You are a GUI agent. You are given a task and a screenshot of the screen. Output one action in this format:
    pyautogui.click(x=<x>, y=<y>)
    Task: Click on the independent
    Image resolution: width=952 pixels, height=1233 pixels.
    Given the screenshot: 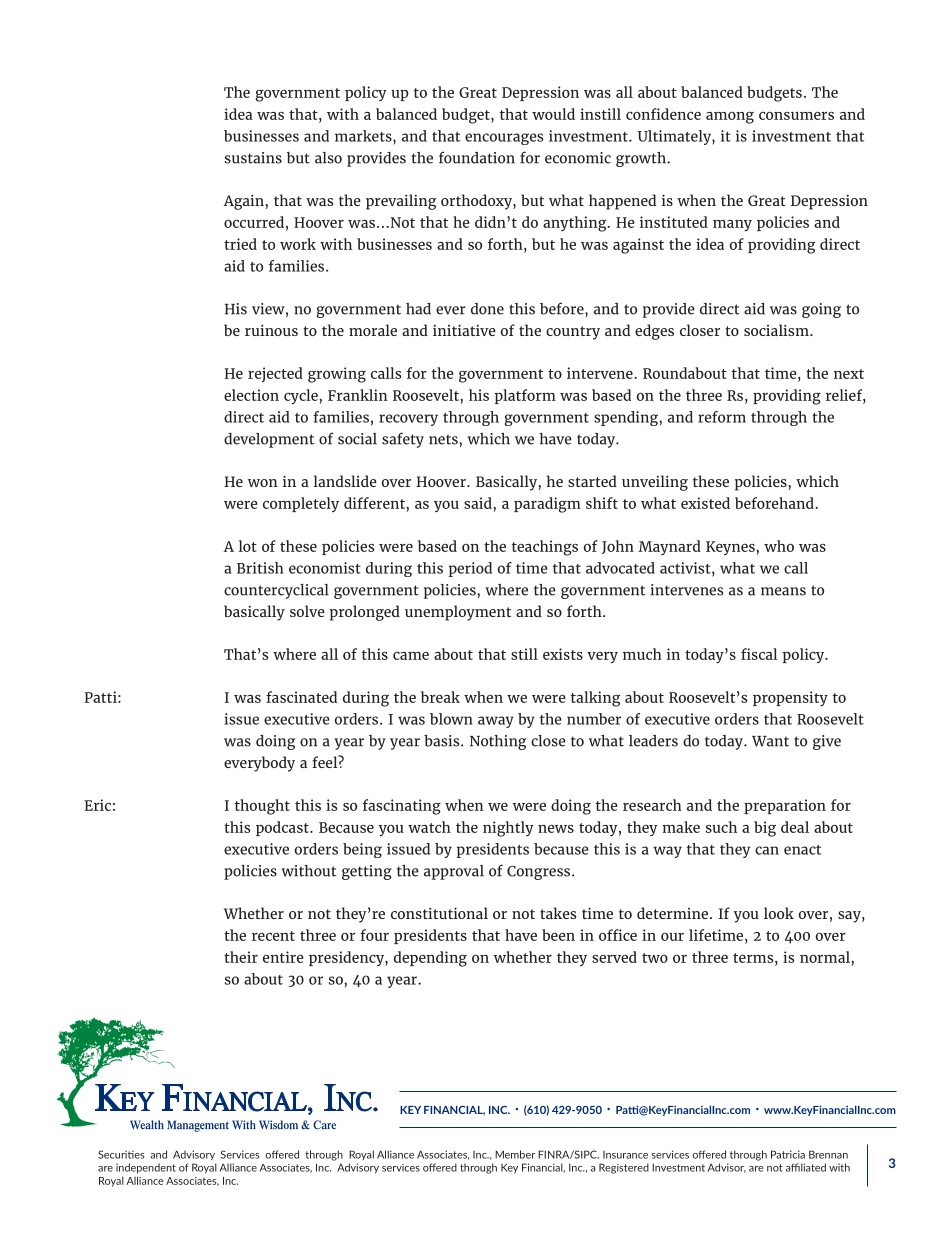 What is the action you would take?
    pyautogui.click(x=146, y=1168)
